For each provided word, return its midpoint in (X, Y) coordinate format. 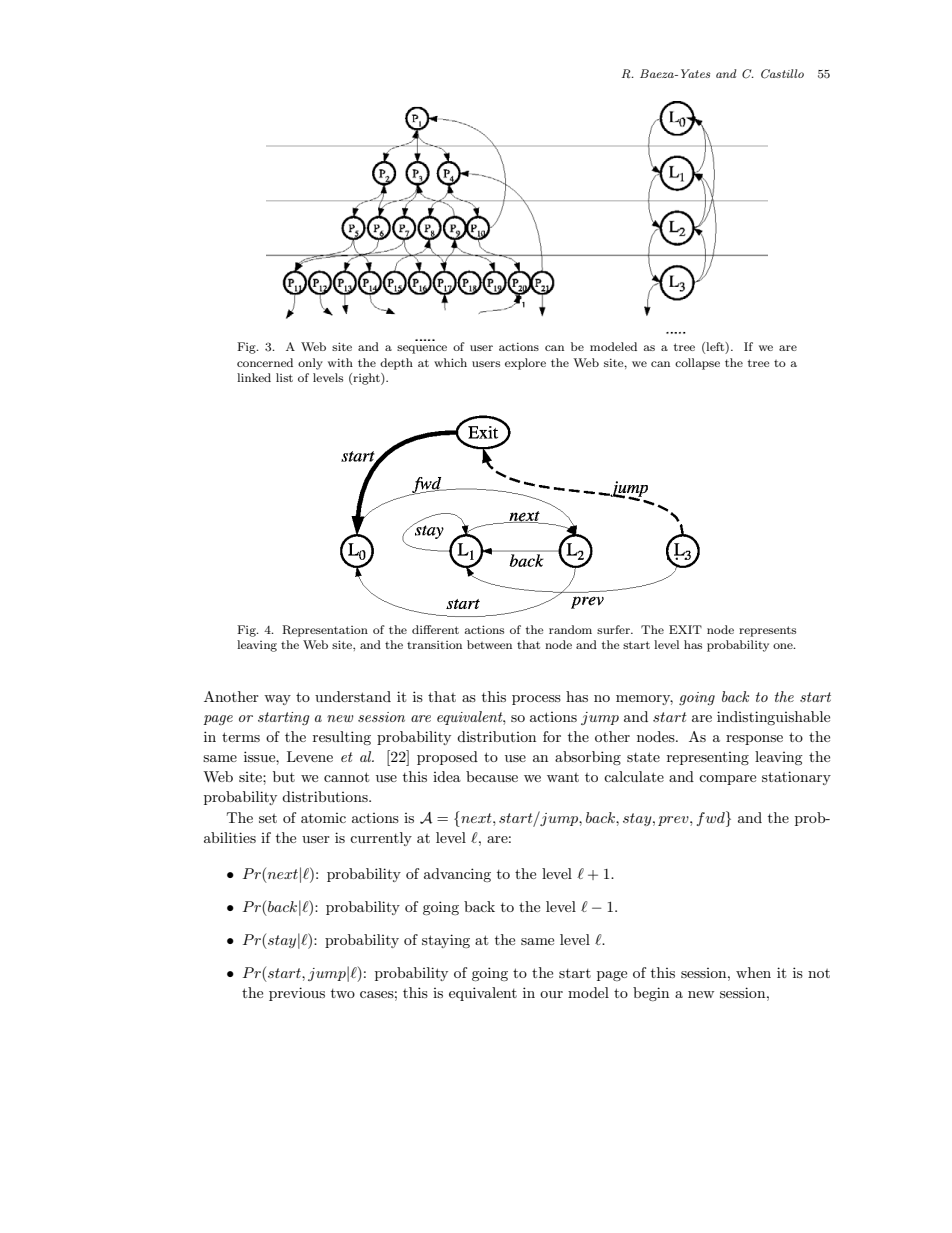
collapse (697, 364)
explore (525, 364)
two (343, 993)
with (340, 362)
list (284, 377)
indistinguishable (773, 718)
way (277, 700)
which (450, 362)
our (551, 994)
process (536, 700)
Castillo (782, 74)
